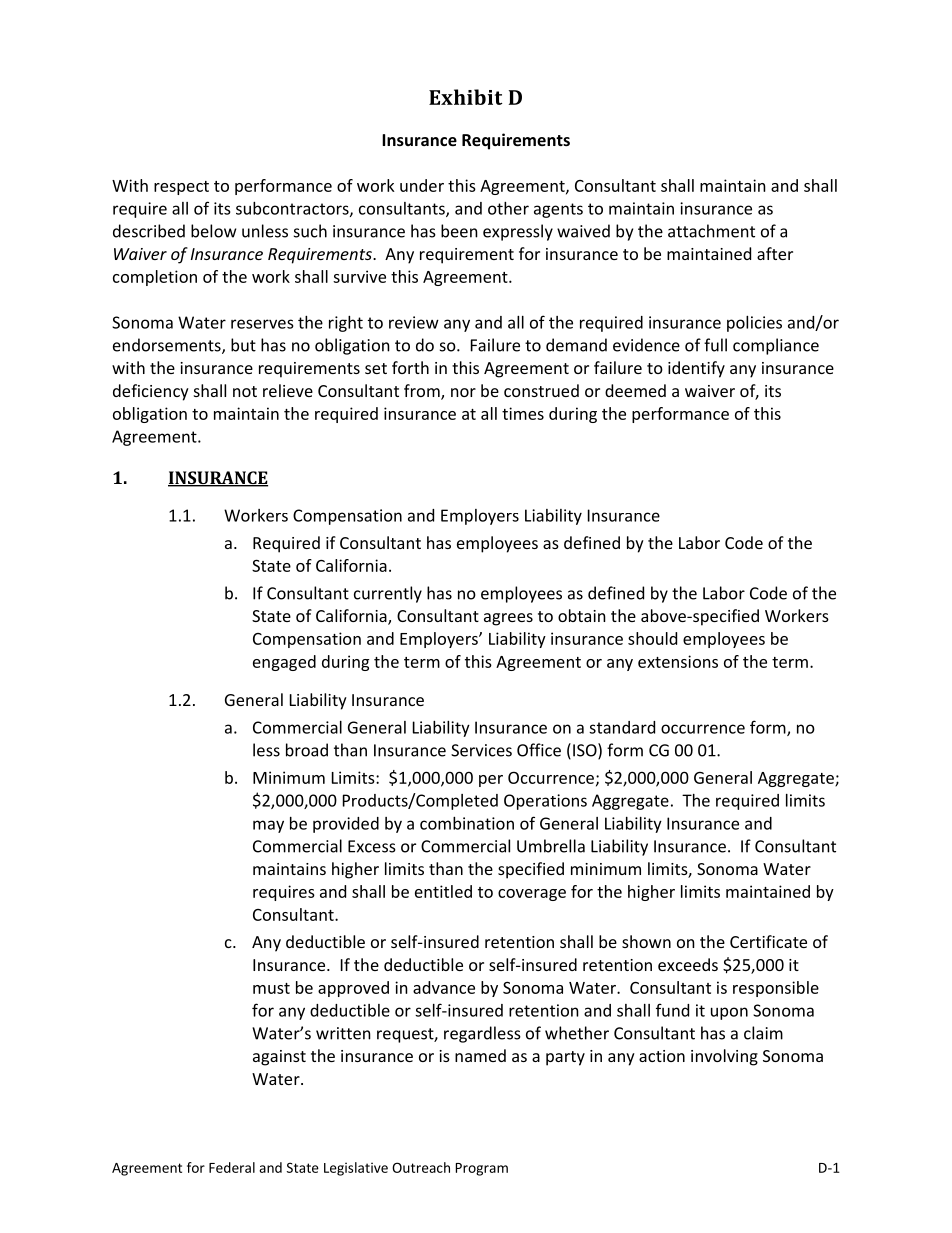  Describe the element at coordinates (508, 619) in the image. I see `agrees` at that location.
